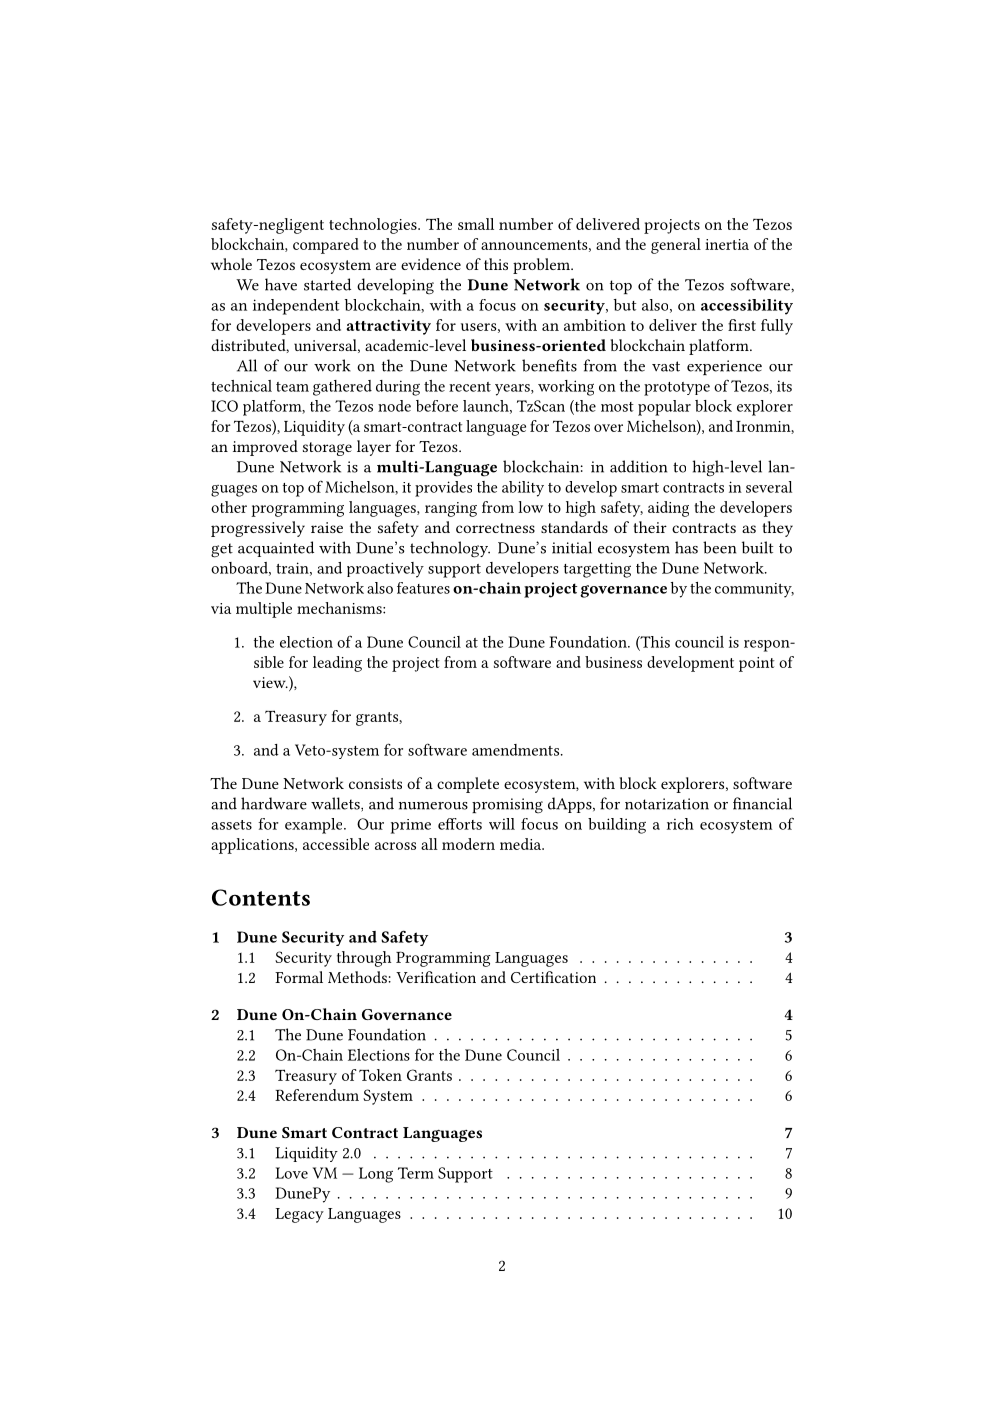 This page has height=1424, width=1007. Describe the element at coordinates (757, 664) in the page. I see `point` at that location.
